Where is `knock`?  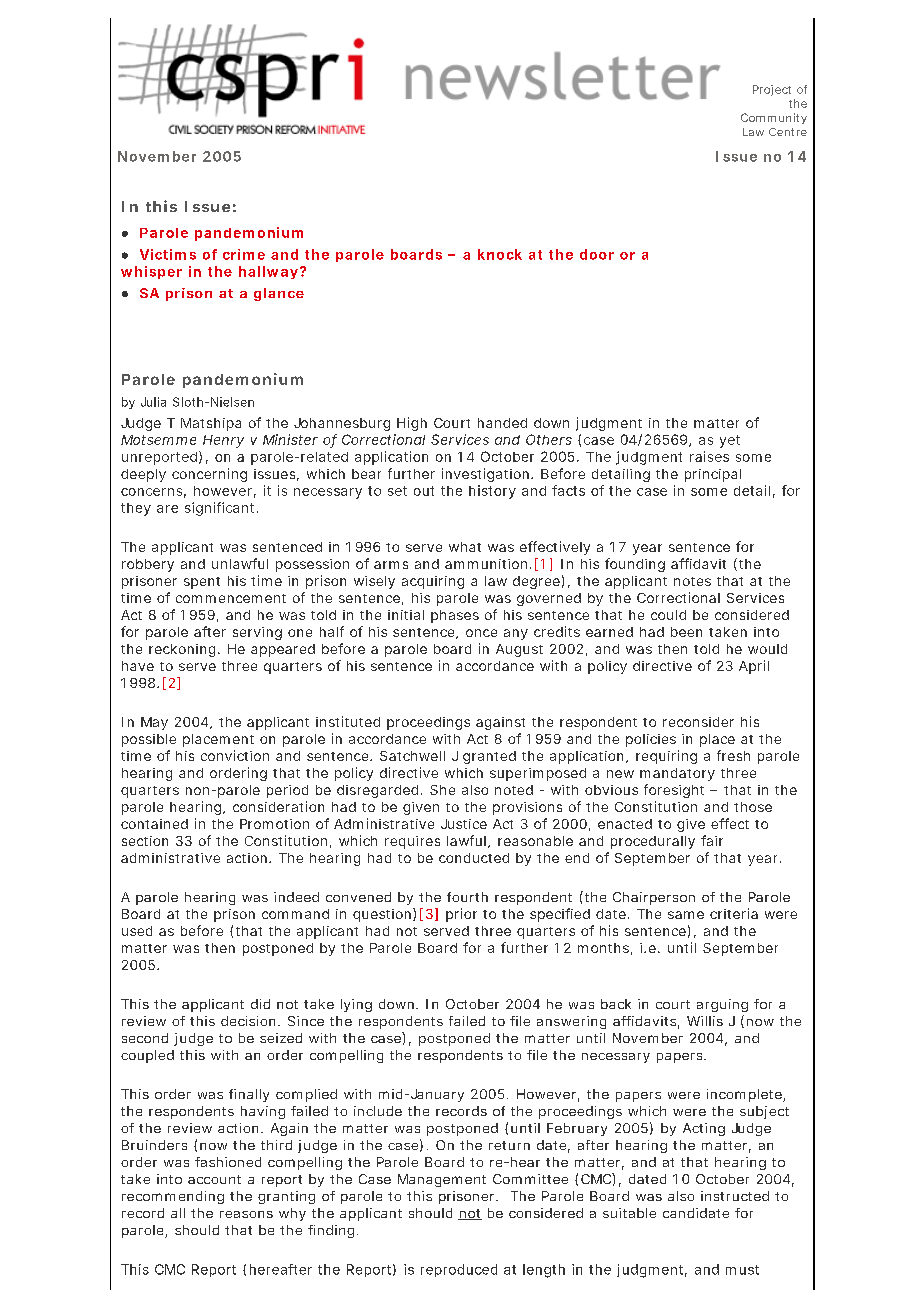
knock is located at coordinates (500, 254).
